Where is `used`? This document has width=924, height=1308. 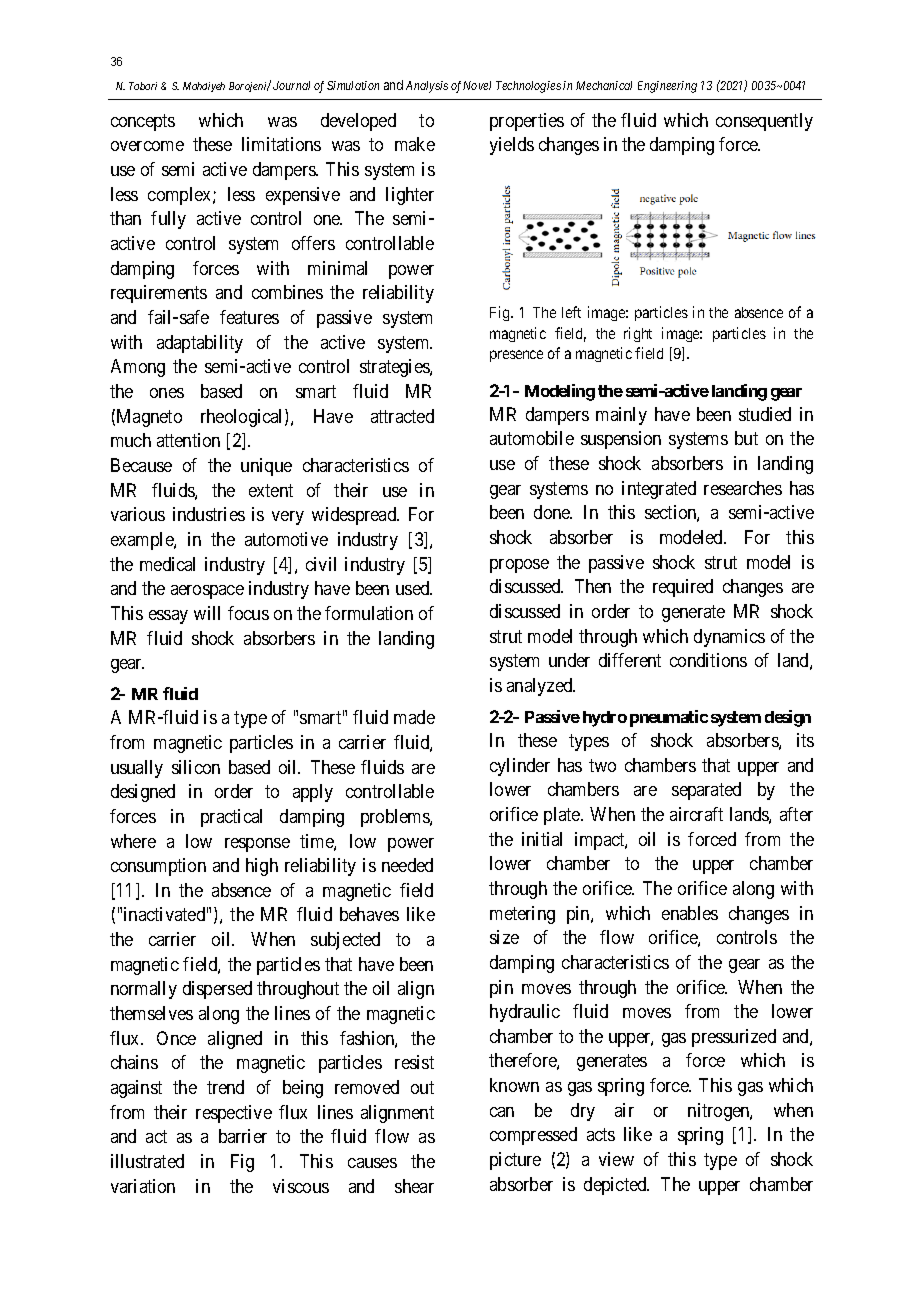
used is located at coordinates (414, 588).
